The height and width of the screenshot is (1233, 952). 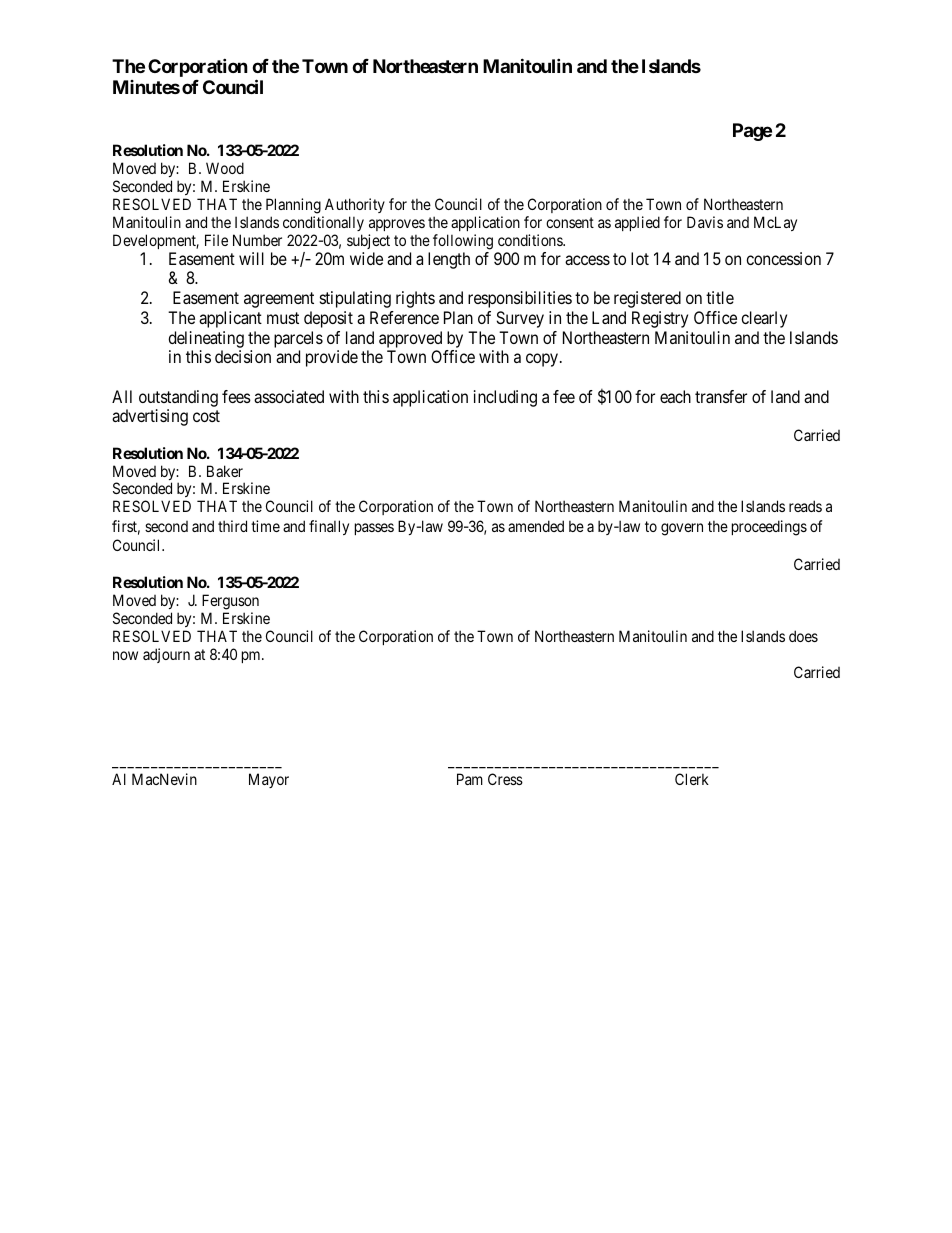 I want to click on Mayor, so click(x=269, y=780).
